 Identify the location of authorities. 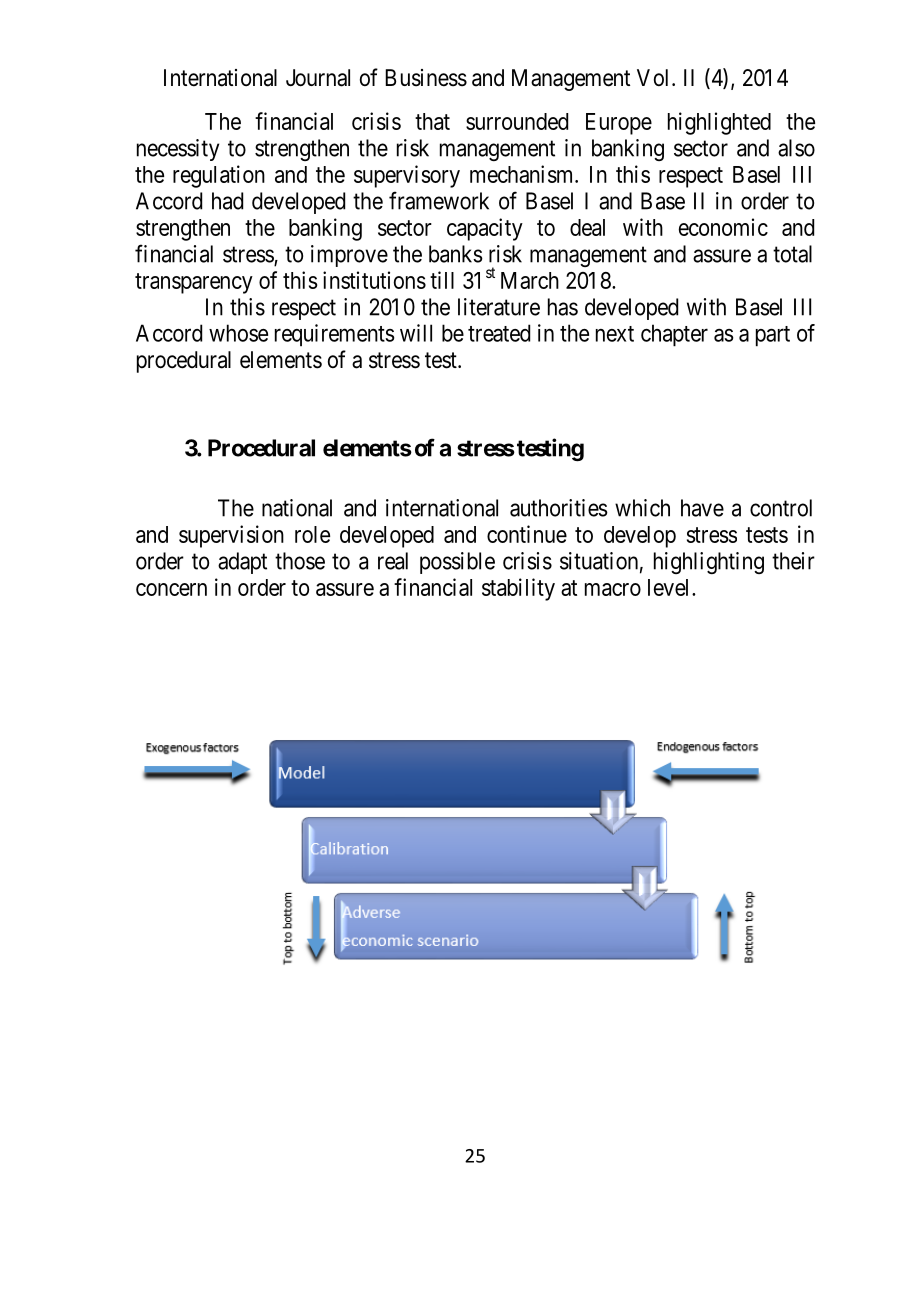
(559, 508).
